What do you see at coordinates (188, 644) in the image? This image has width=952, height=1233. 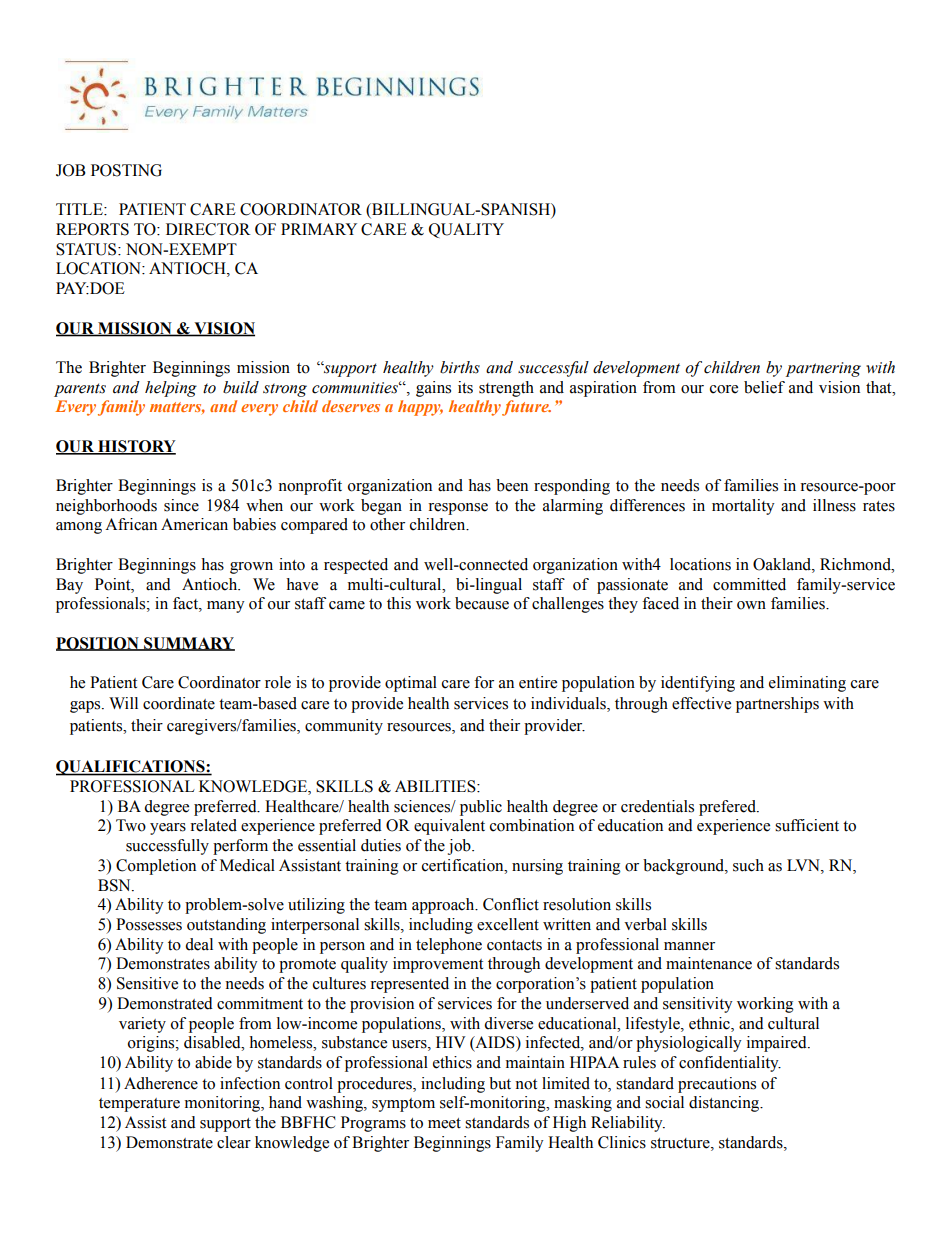 I see `SUMMARY` at bounding box center [188, 644].
